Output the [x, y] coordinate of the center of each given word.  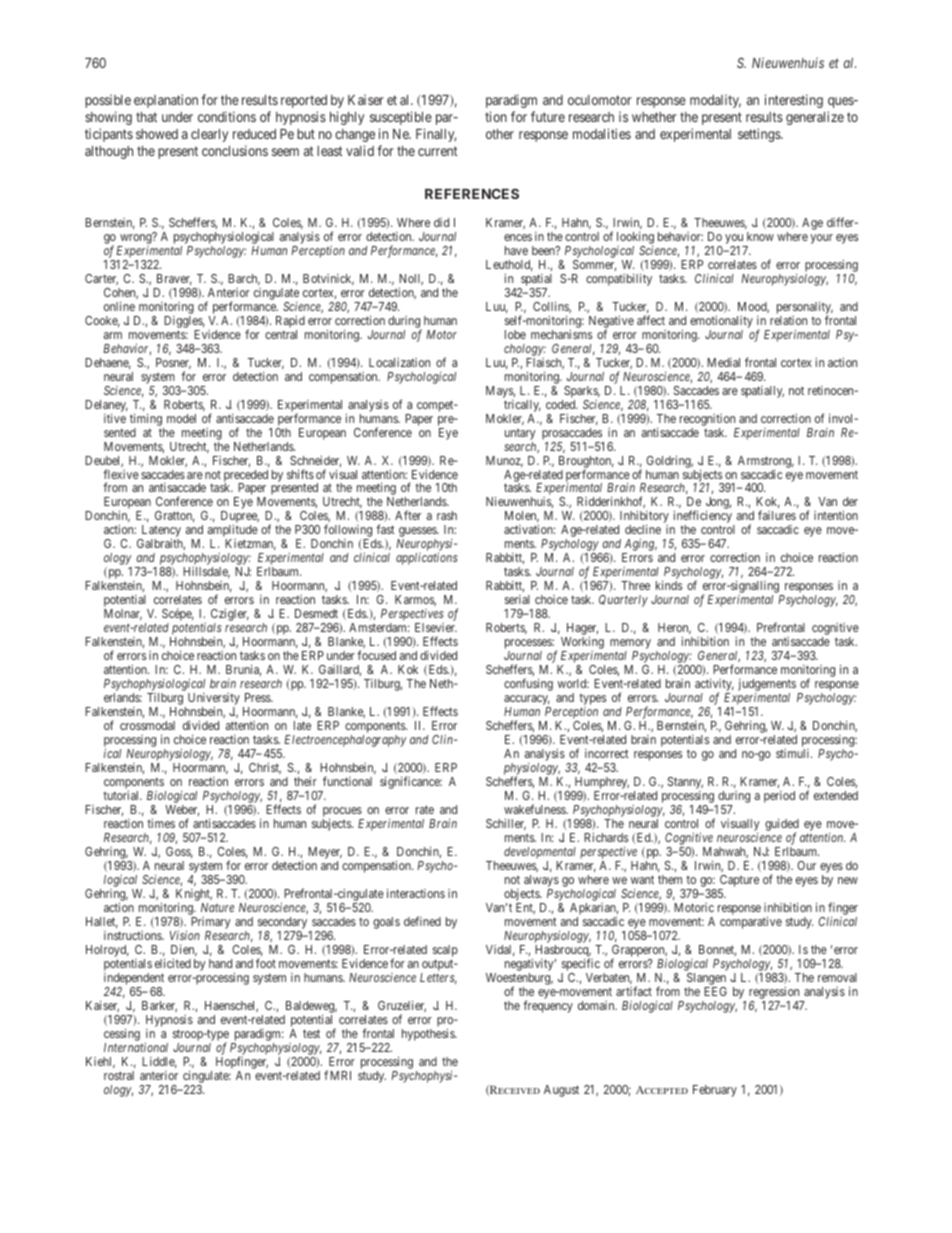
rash [447, 515]
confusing [528, 684]
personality [805, 309]
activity [714, 686]
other [500, 134]
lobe [515, 334]
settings [760, 135]
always [541, 882]
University [212, 700]
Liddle [159, 1062]
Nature [217, 907]
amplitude [233, 532]
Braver [174, 279]
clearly [209, 135]
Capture [738, 882]
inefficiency [703, 518]
